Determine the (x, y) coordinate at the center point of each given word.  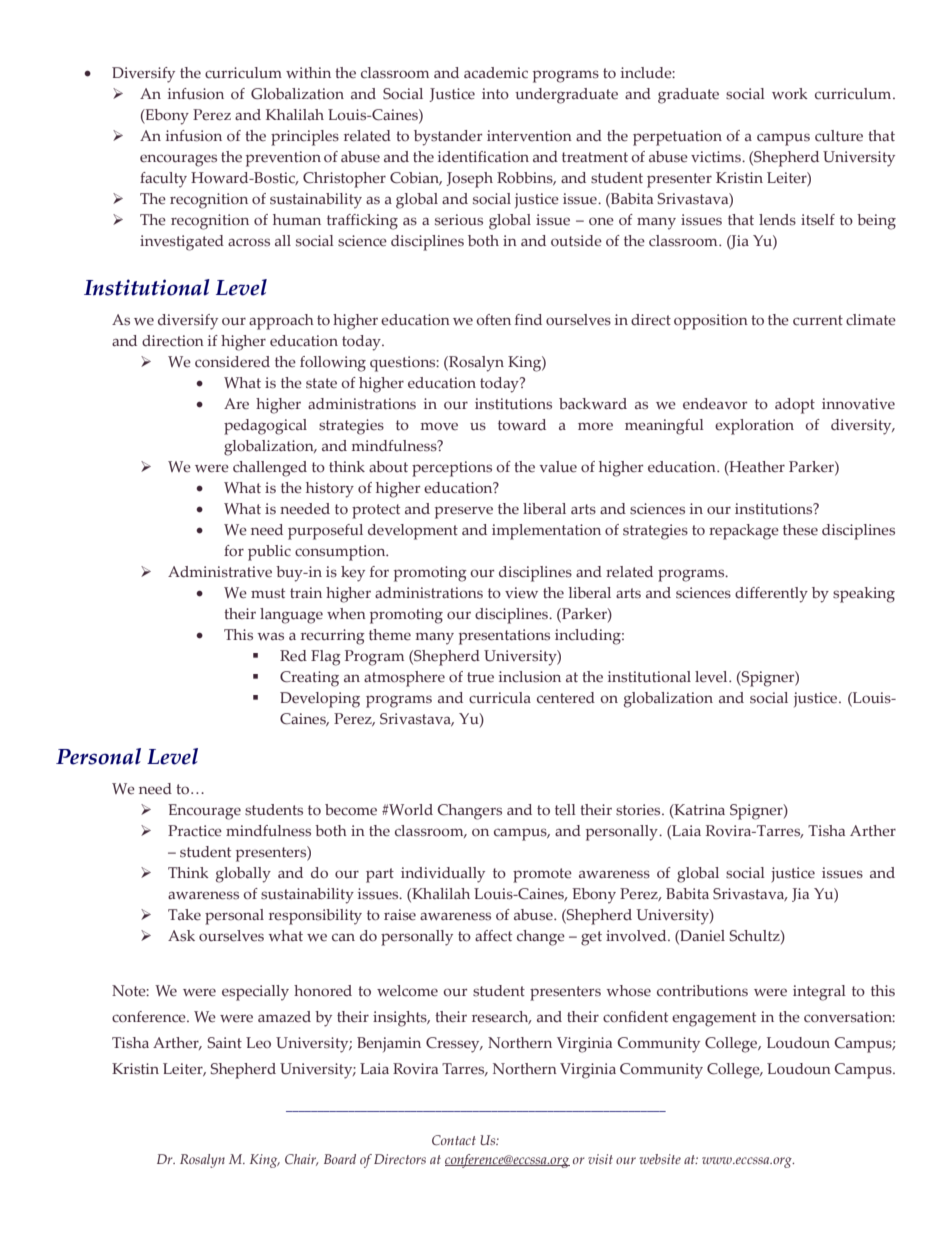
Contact (454, 1140)
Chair (302, 1160)
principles (305, 138)
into (495, 94)
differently (771, 595)
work (790, 93)
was (270, 636)
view (521, 593)
